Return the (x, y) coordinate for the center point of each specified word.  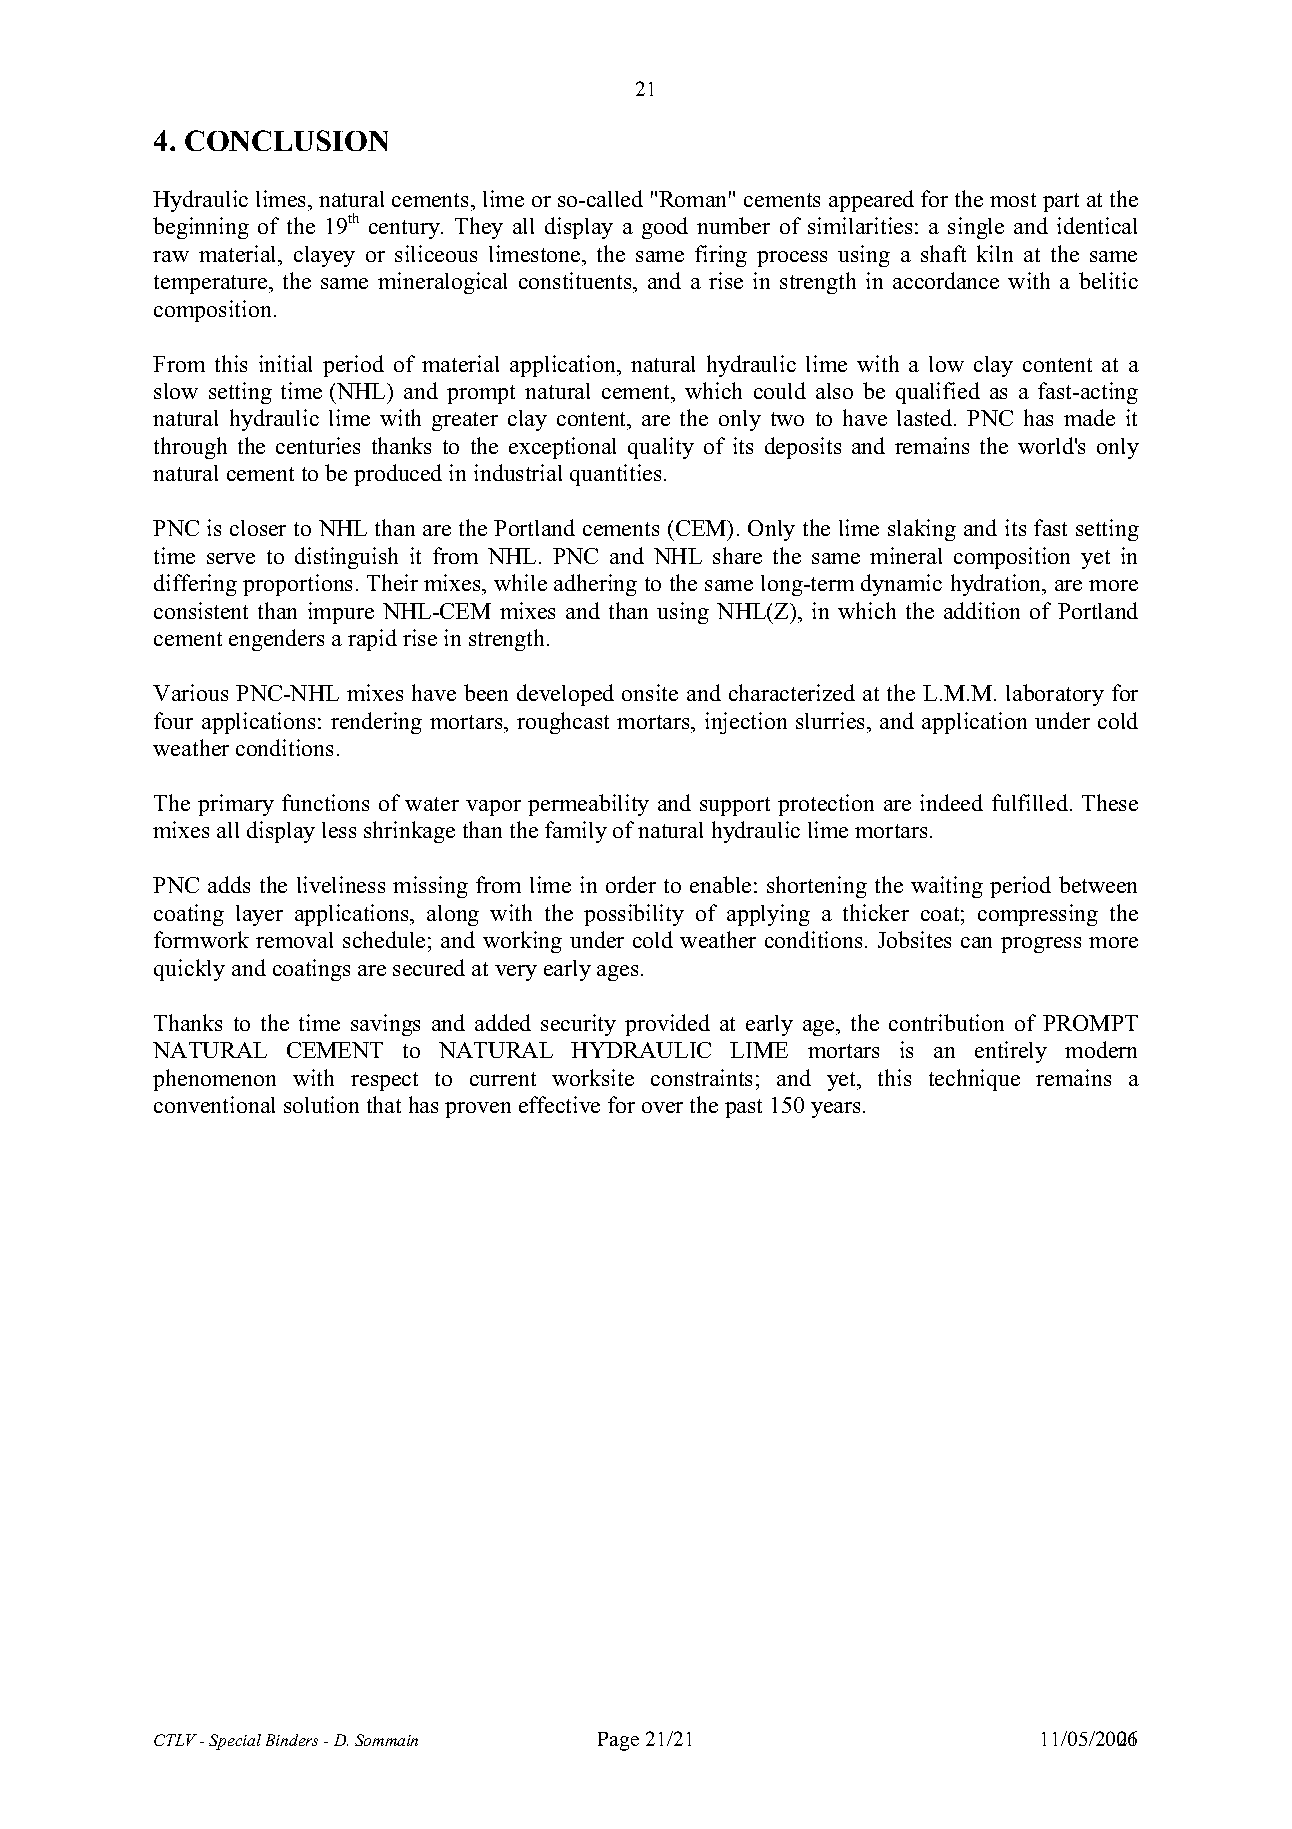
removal (294, 940)
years (835, 1110)
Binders (292, 1740)
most (1013, 200)
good (665, 228)
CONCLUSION (286, 140)
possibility (634, 915)
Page (618, 1741)
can (976, 942)
